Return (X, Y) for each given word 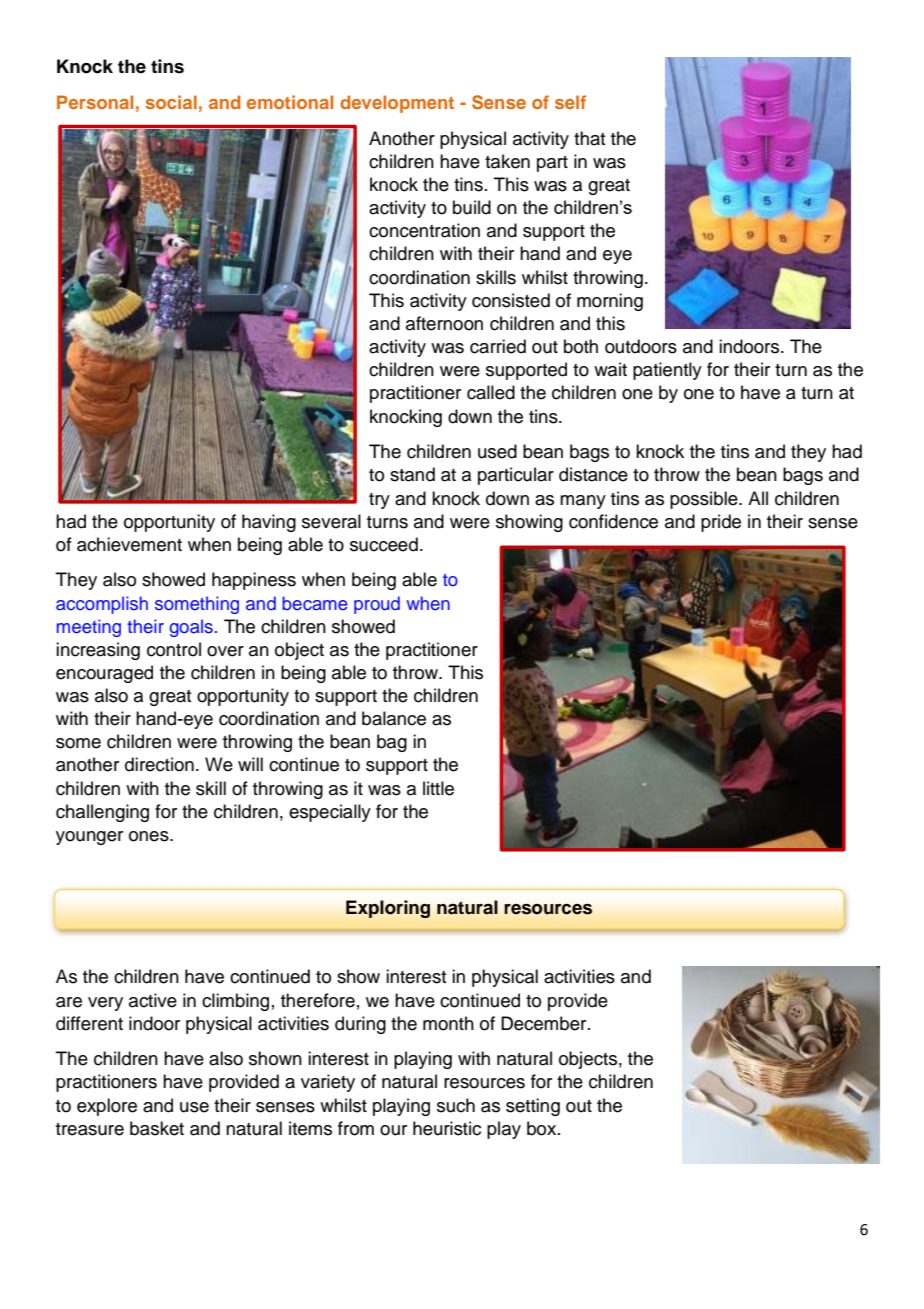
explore (107, 1107)
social (171, 102)
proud (377, 605)
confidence (613, 521)
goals (191, 628)
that (590, 138)
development (397, 104)
